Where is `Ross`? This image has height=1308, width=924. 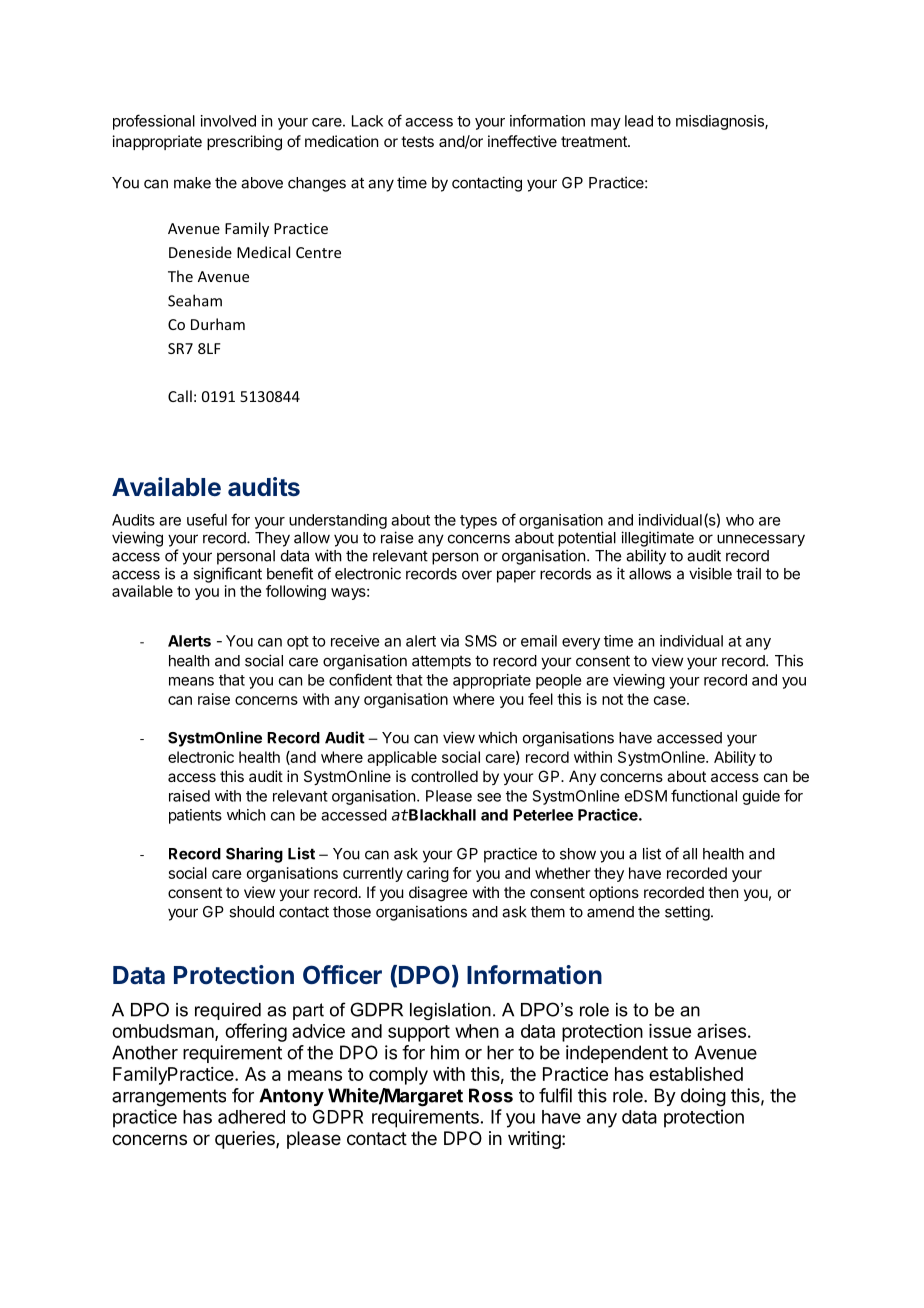 Ross is located at coordinates (491, 1095).
